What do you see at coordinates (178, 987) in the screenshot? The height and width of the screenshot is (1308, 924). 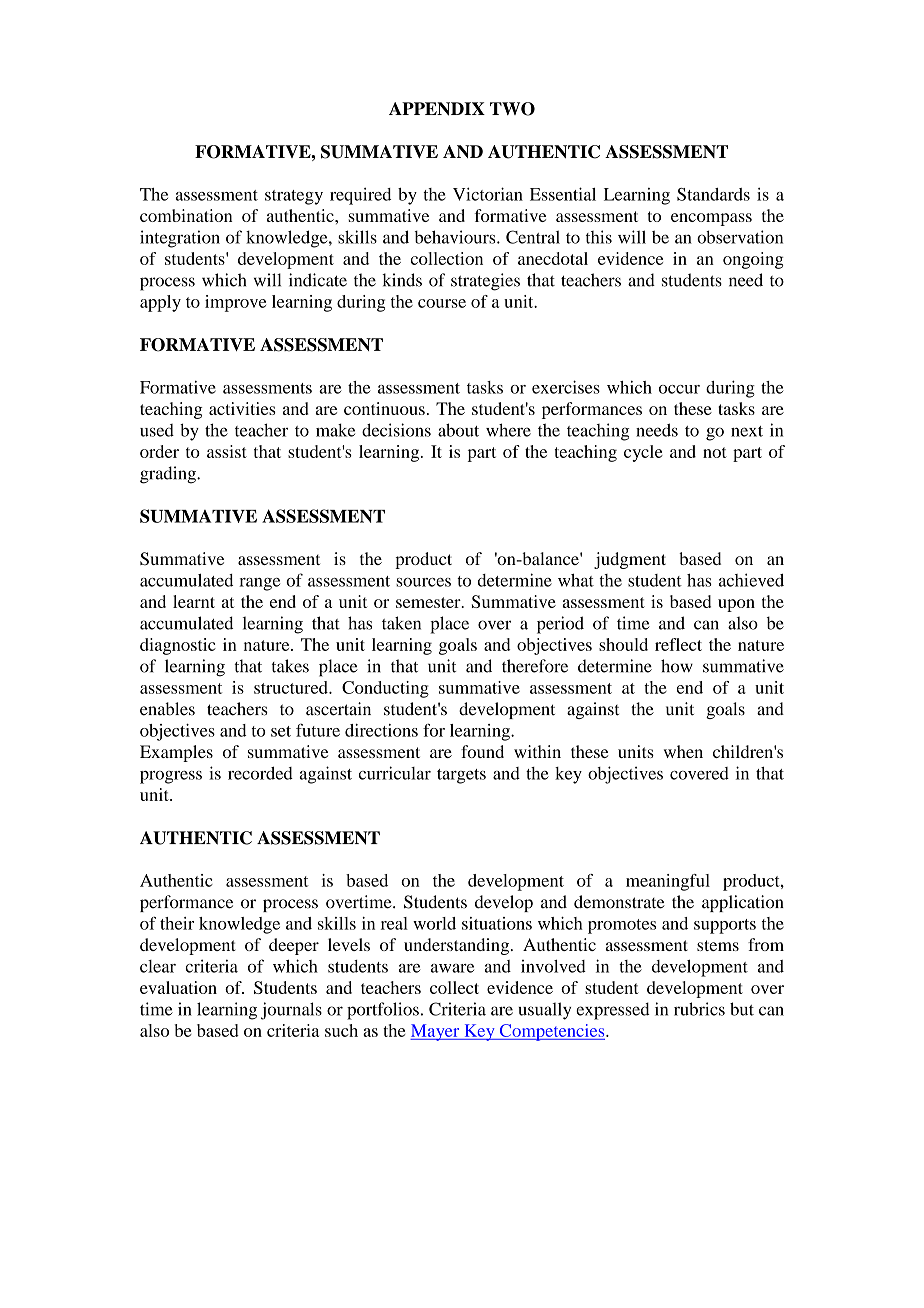 I see `evaluation` at bounding box center [178, 987].
